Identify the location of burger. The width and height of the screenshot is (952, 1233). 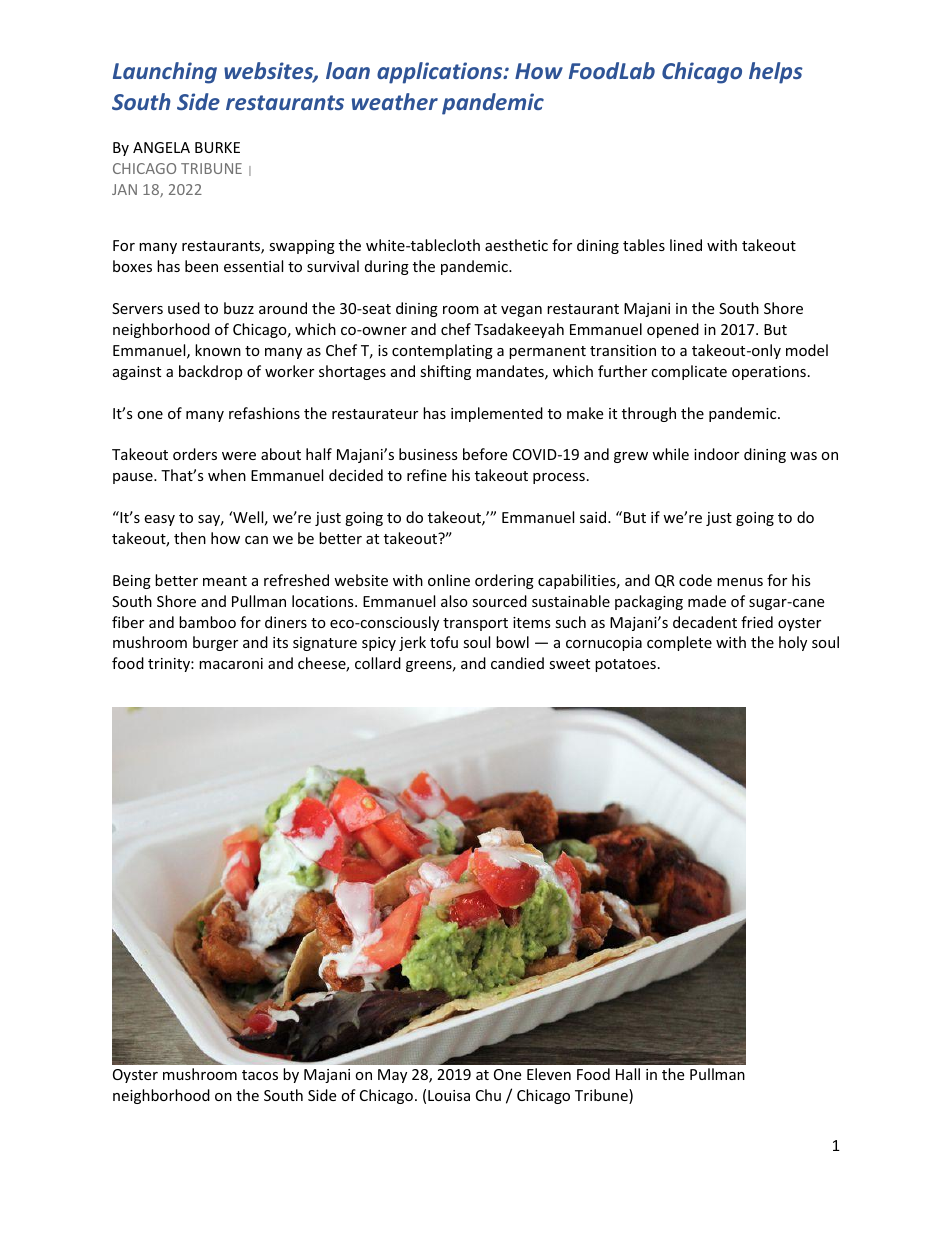
(215, 643).
